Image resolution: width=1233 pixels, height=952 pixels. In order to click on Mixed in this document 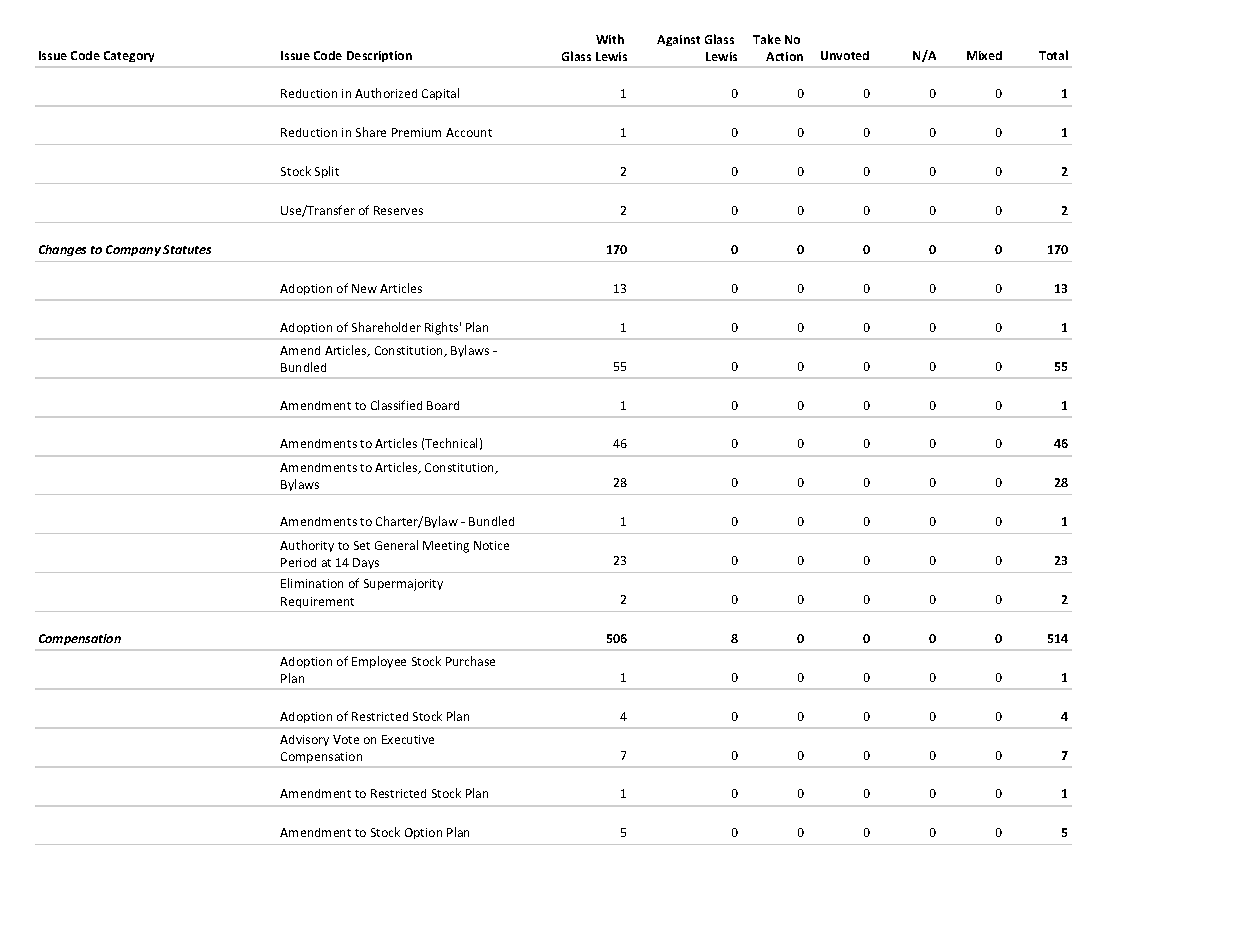, I will do `click(984, 55)`.
